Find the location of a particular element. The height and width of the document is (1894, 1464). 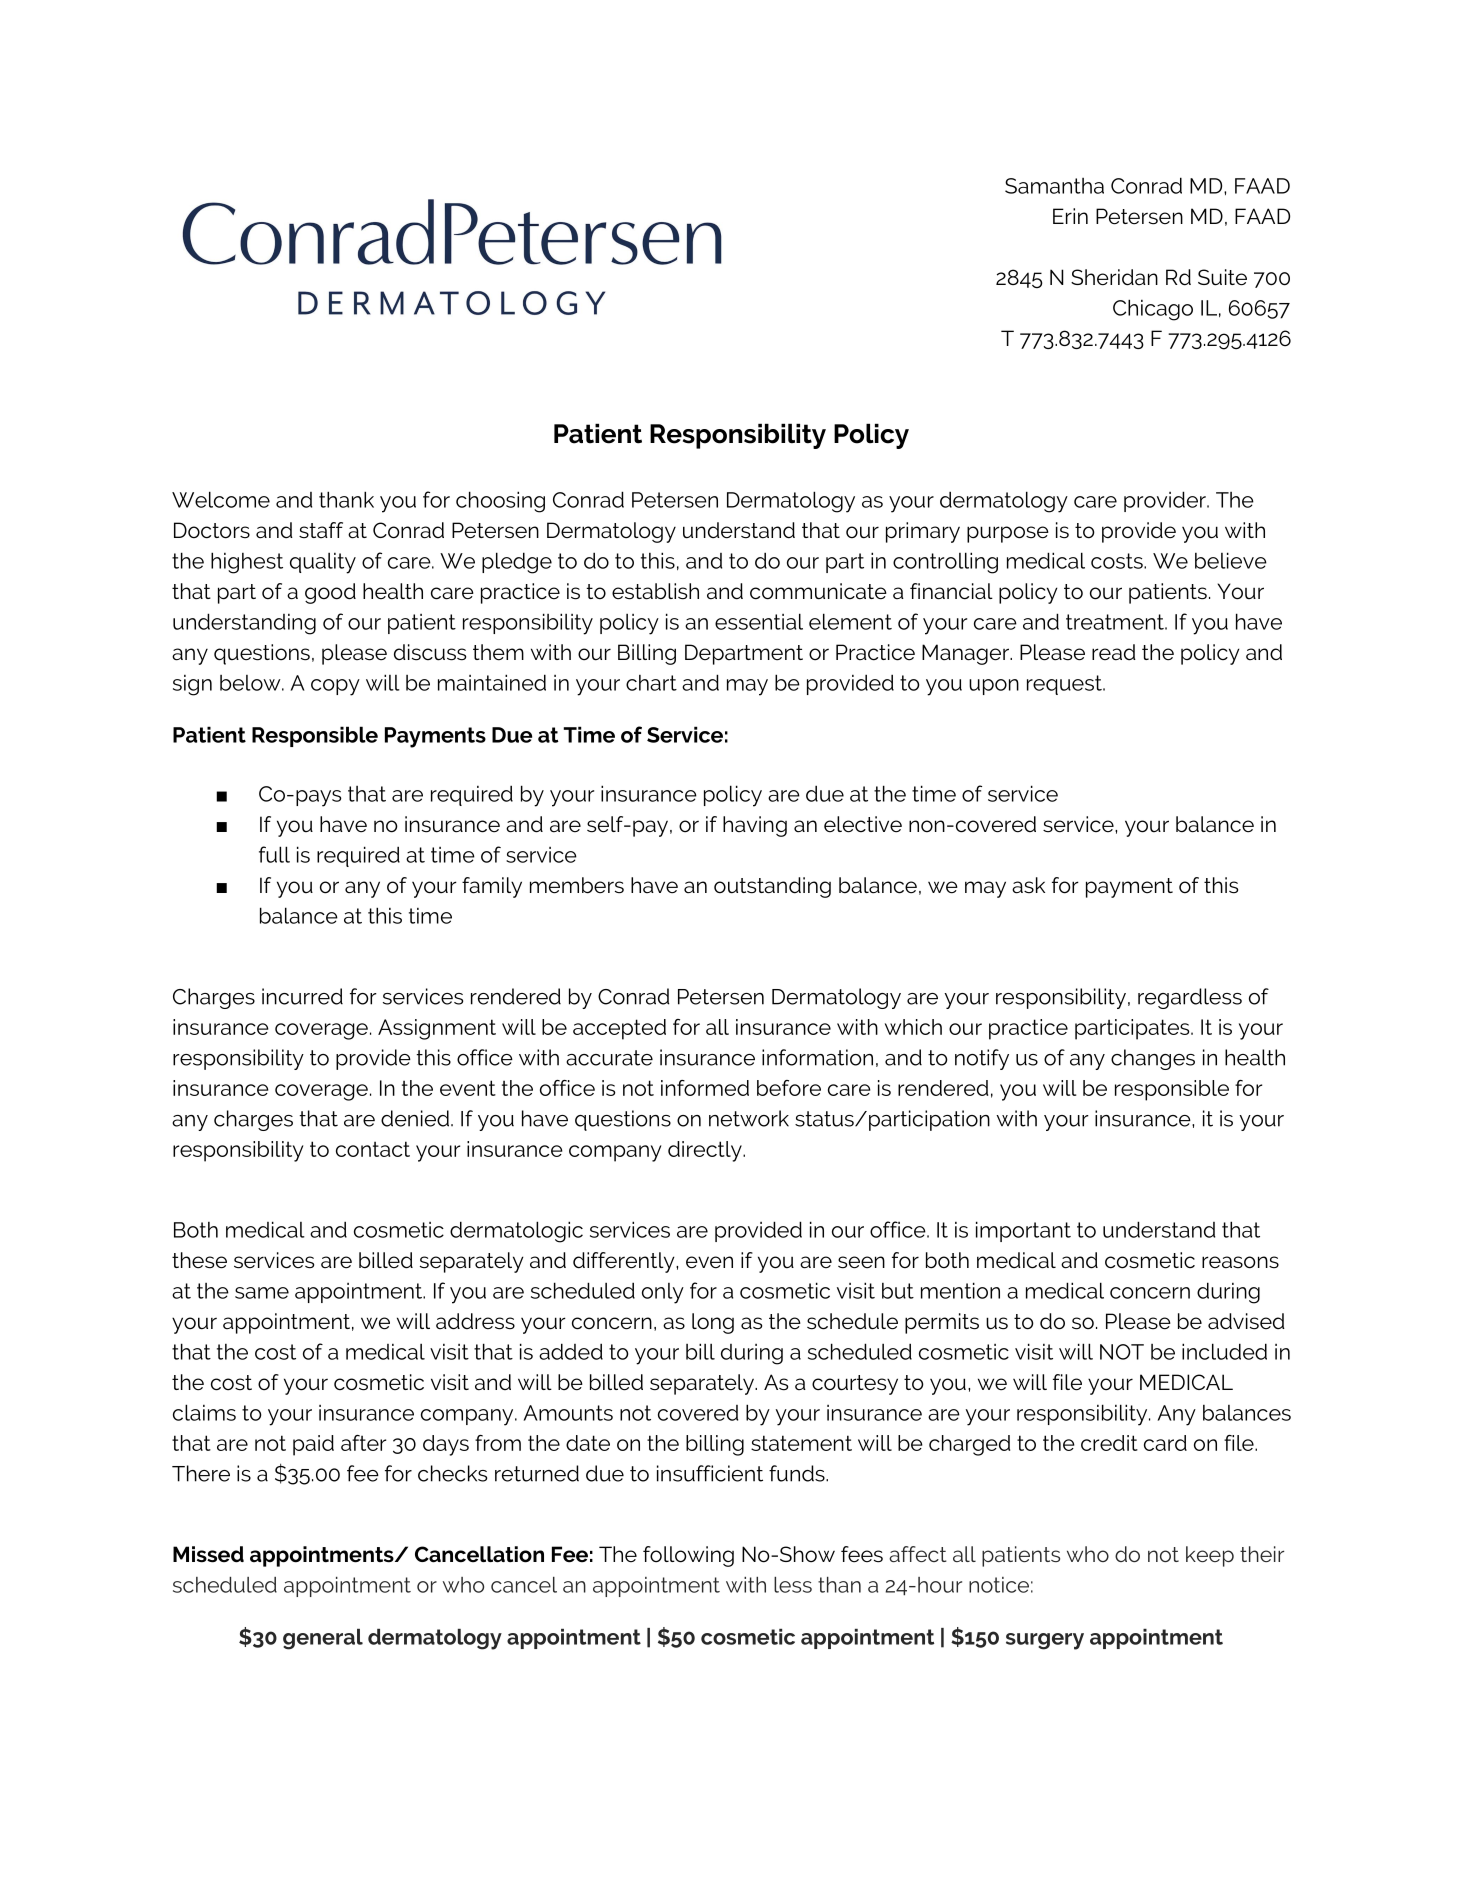

Erin is located at coordinates (1070, 216).
